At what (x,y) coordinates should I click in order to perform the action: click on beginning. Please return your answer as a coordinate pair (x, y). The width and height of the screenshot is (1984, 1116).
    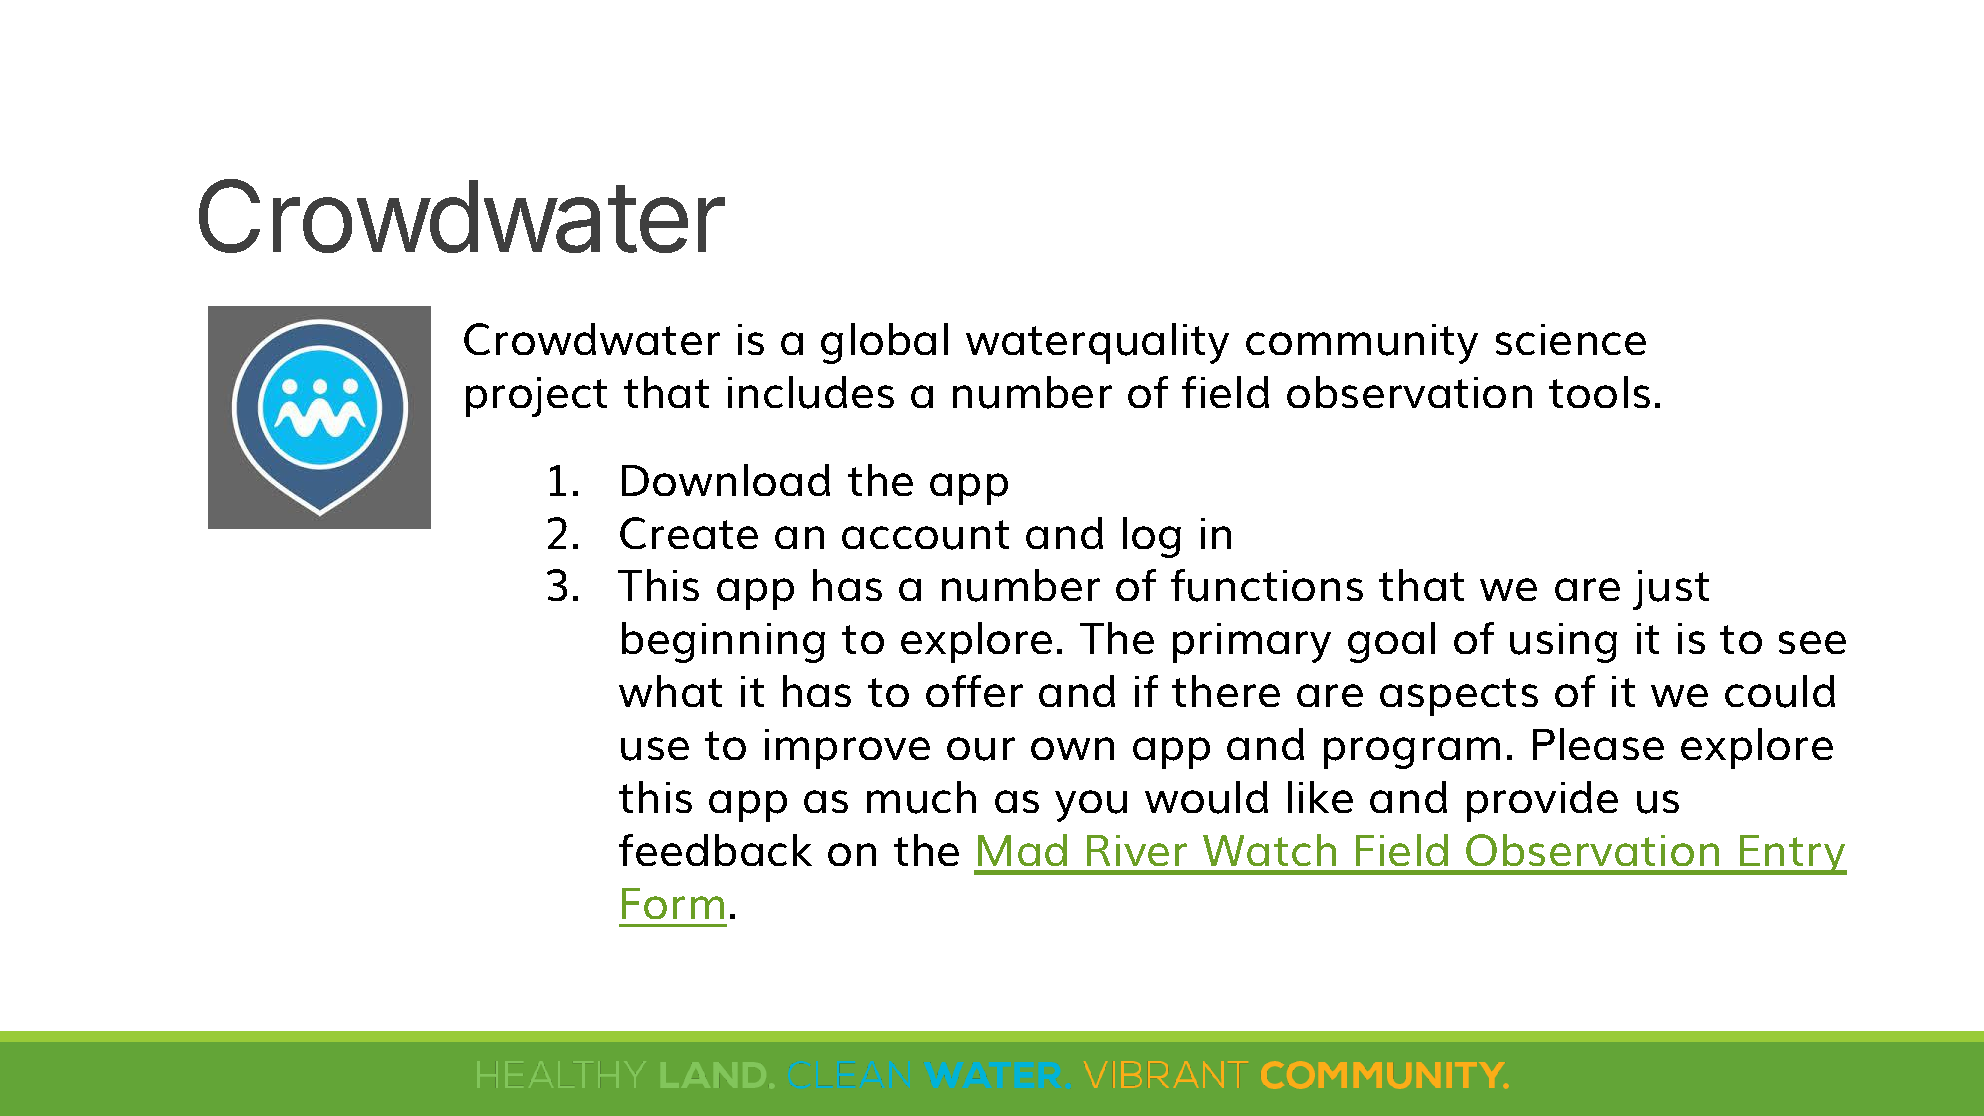
    Looking at the image, I should click on (723, 642).
